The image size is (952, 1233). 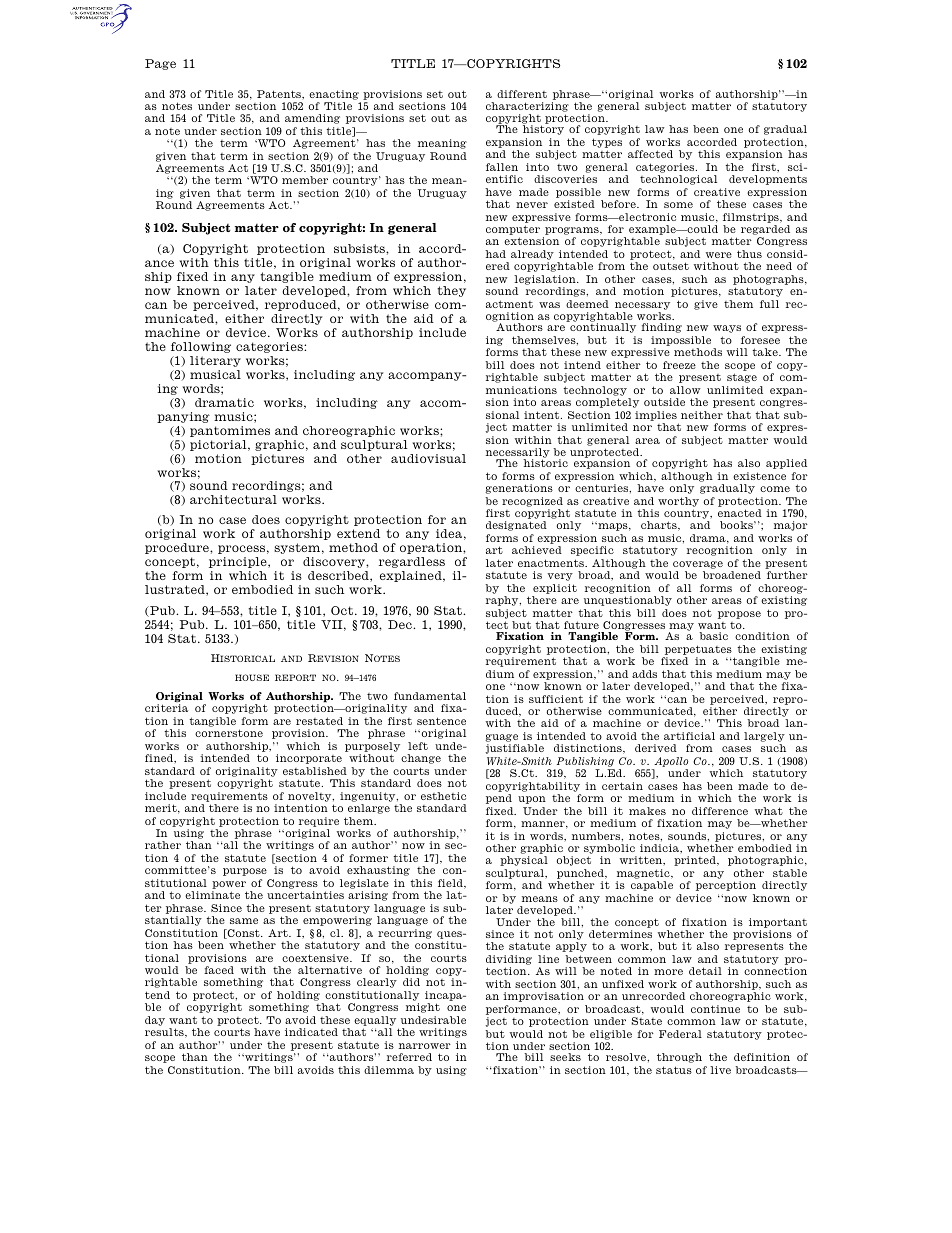 I want to click on esthetic, so click(x=443, y=796).
